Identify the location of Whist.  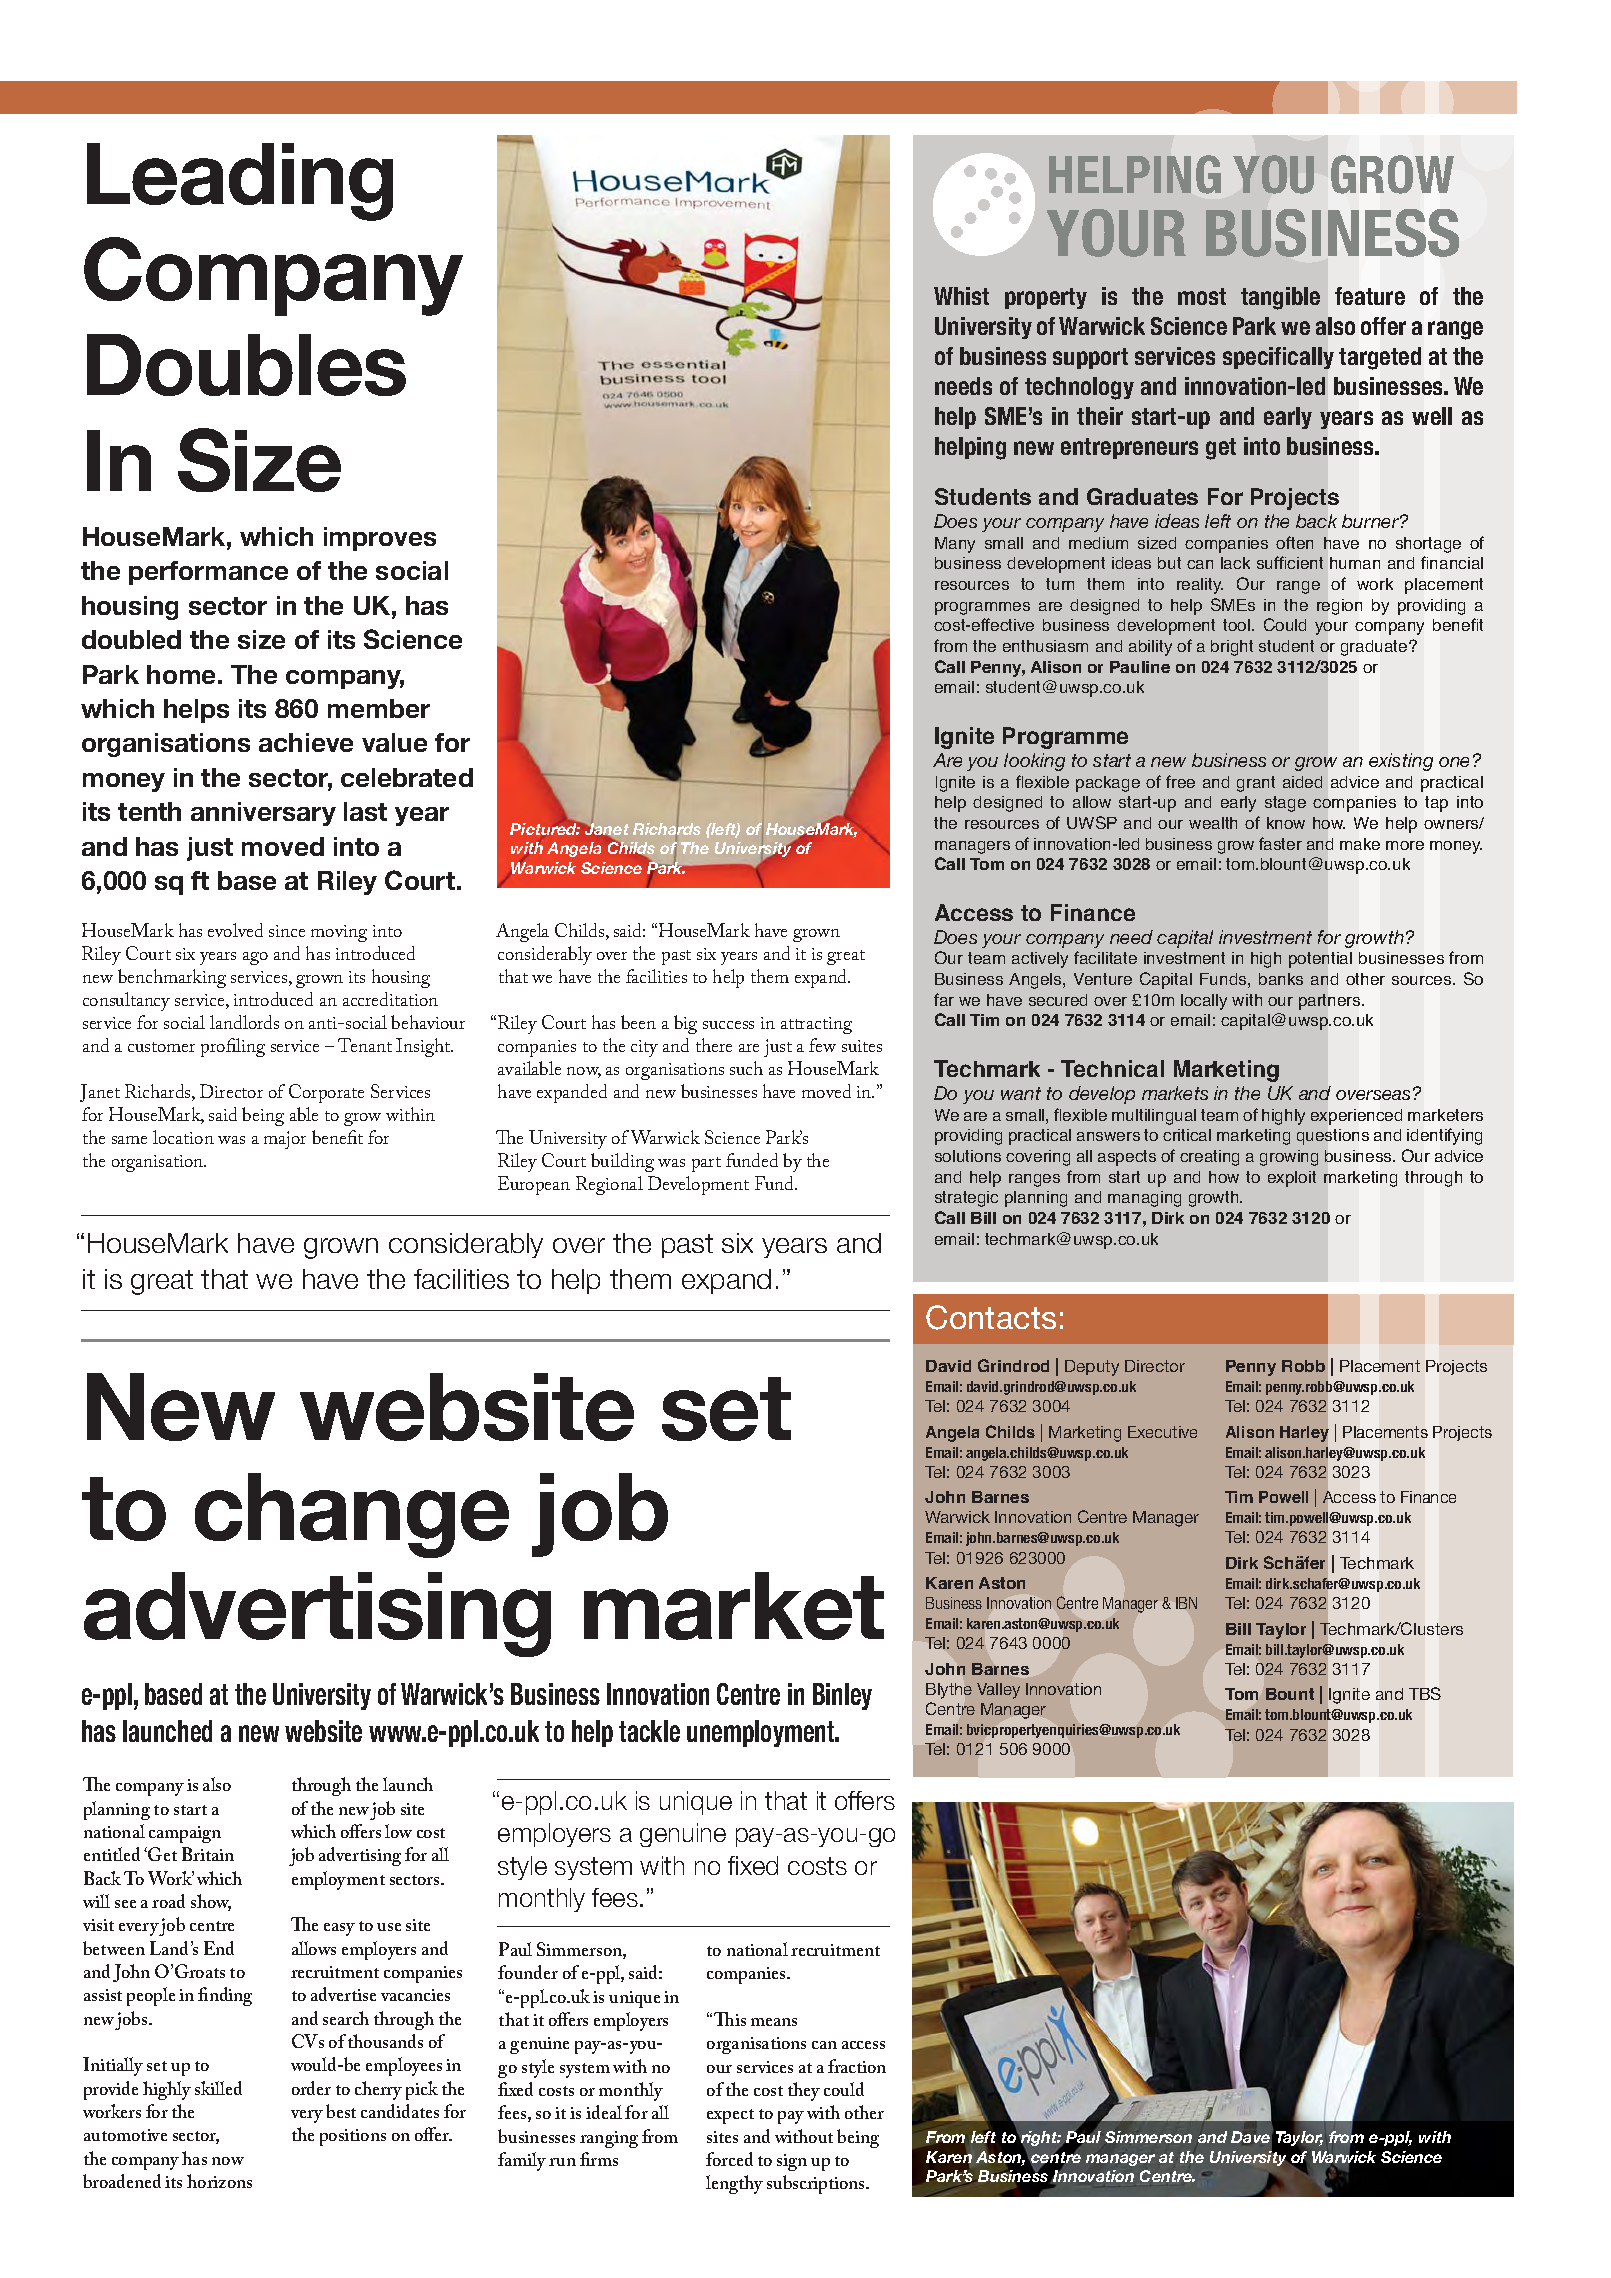
(961, 296).
